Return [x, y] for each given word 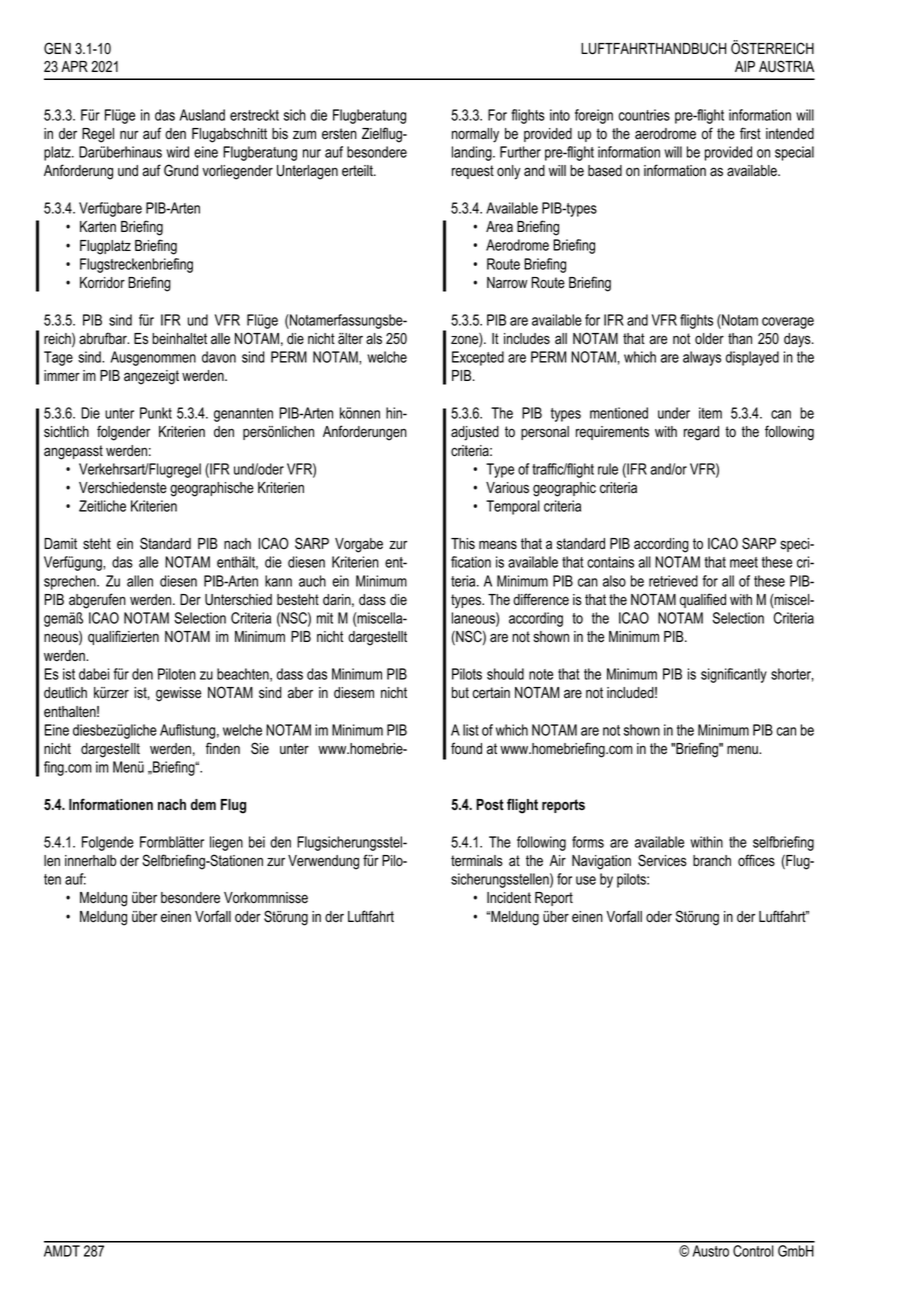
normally [475, 135]
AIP [745, 66]
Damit [60, 544]
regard [701, 433]
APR [74, 66]
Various [507, 488]
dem [203, 804]
